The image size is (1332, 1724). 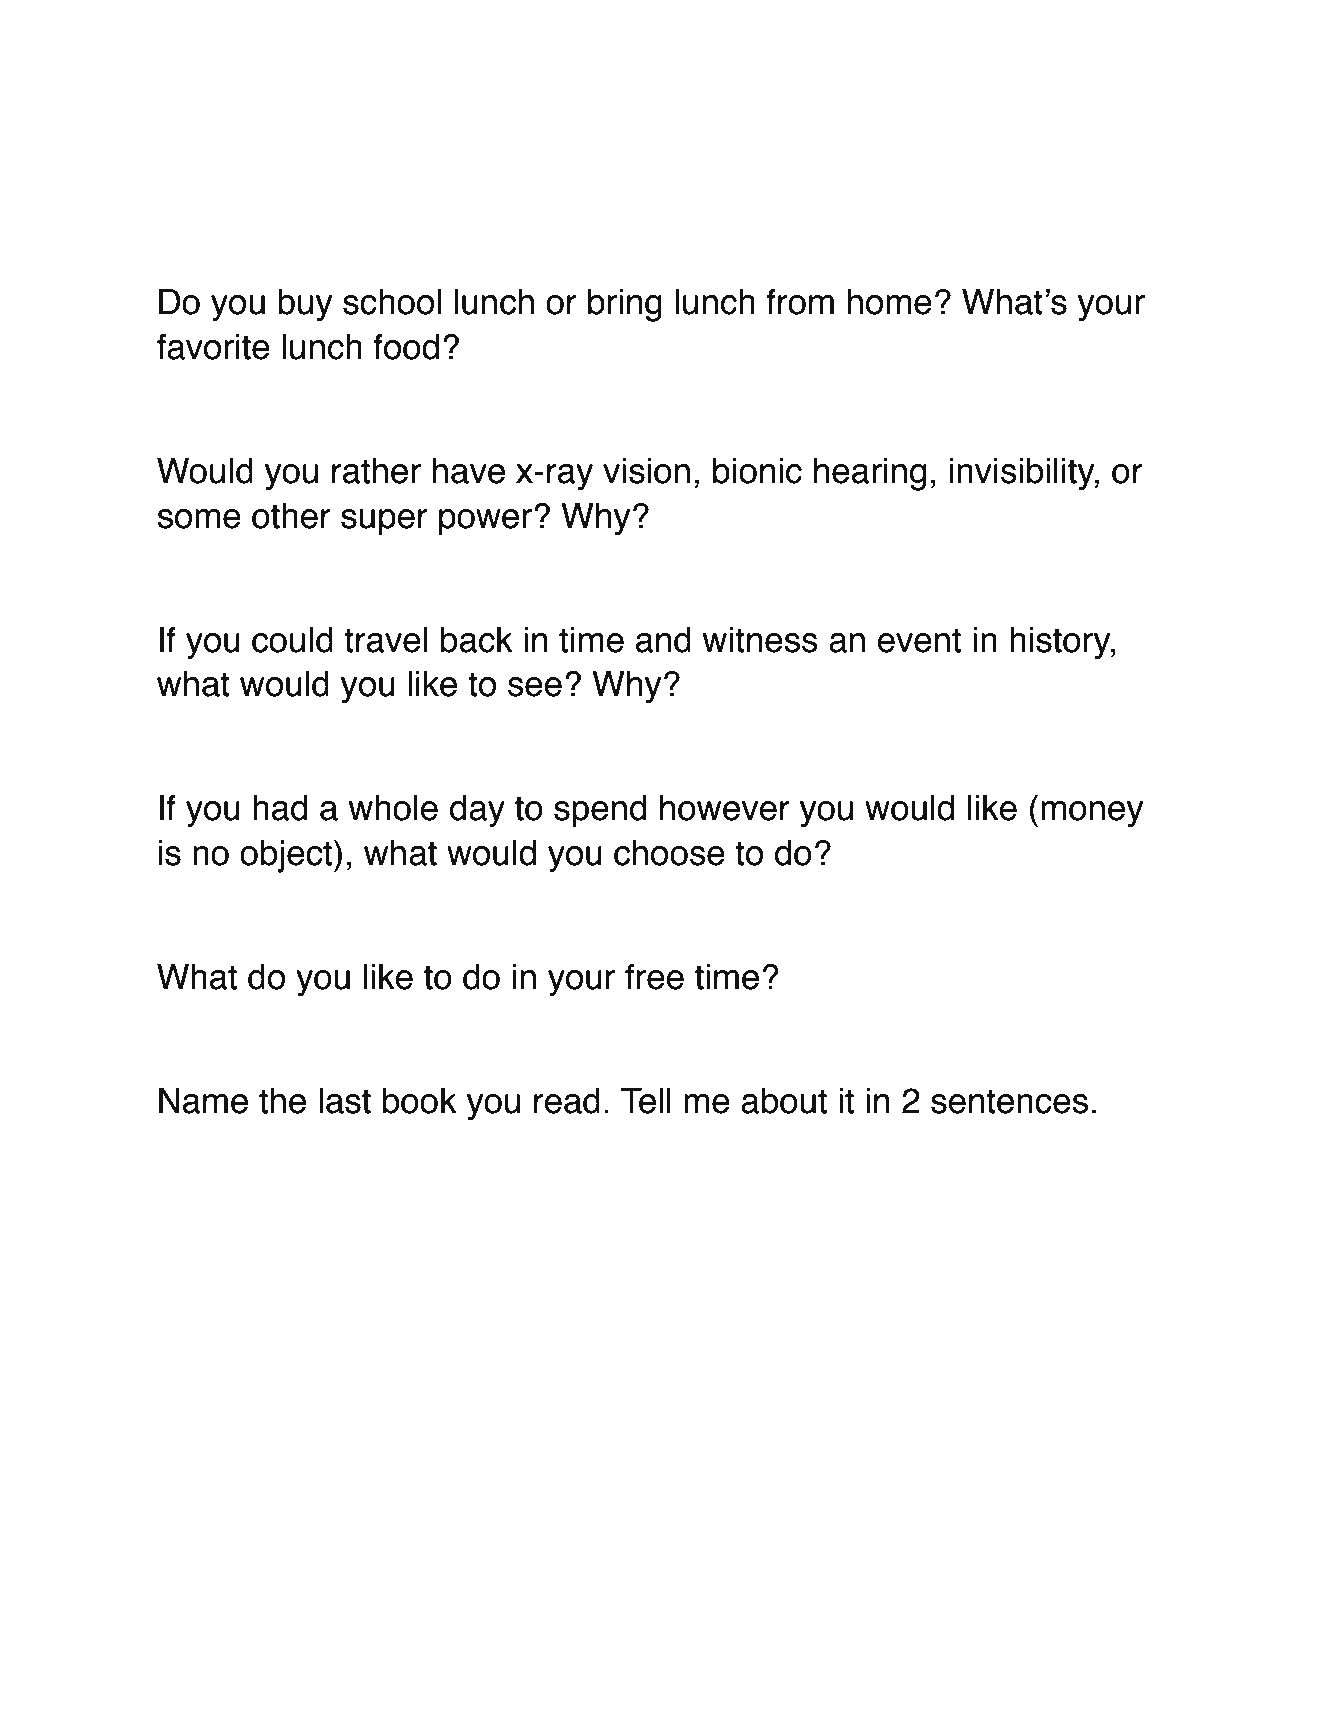 I want to click on event, so click(x=919, y=640).
